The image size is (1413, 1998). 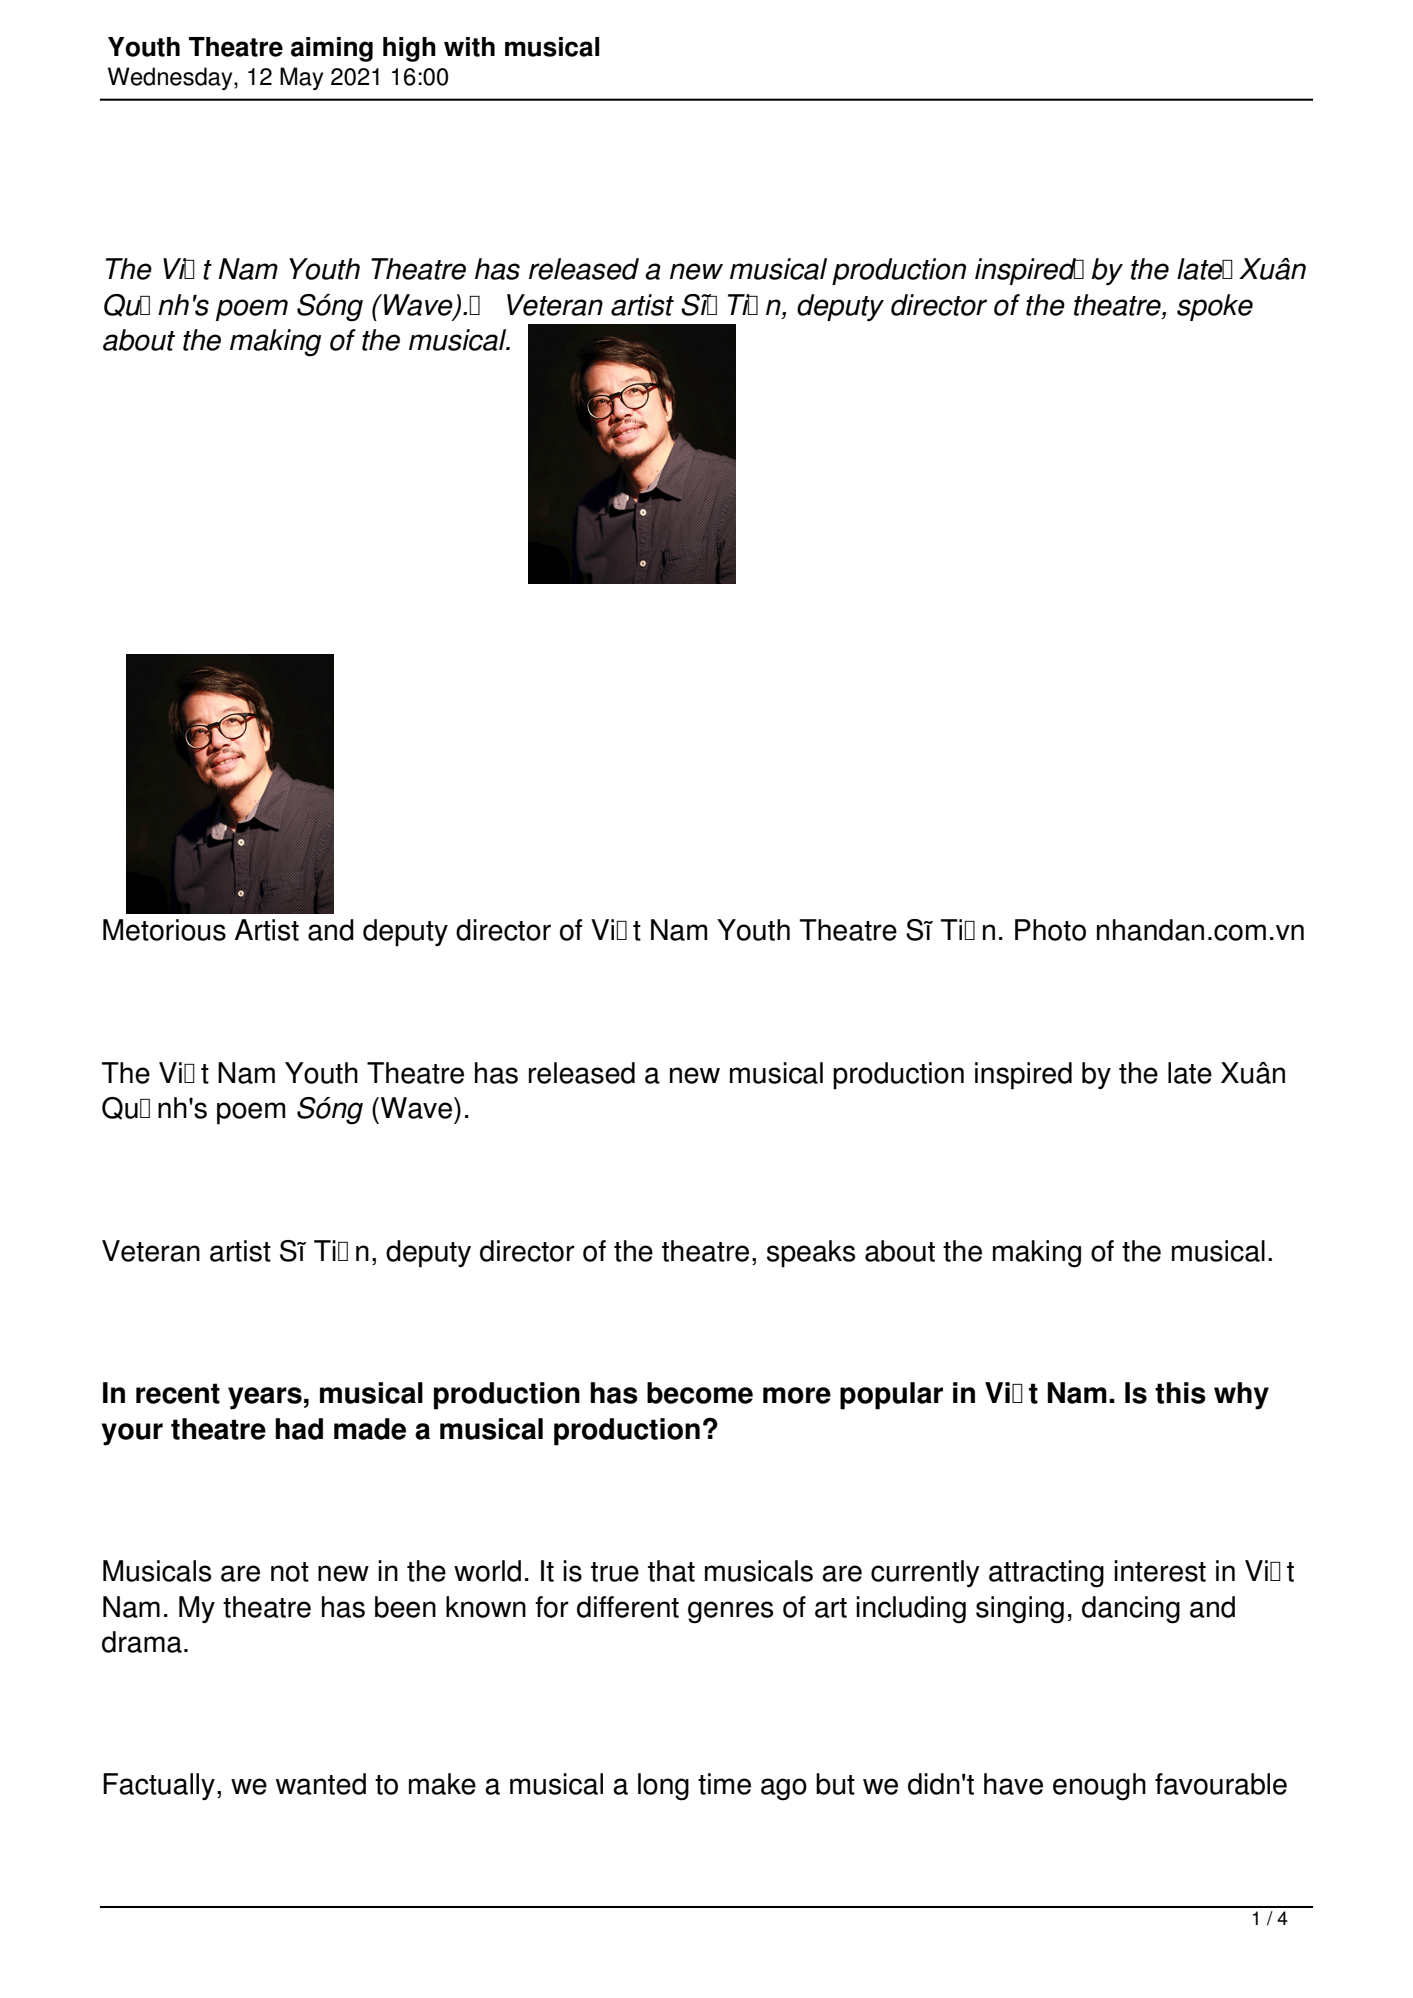 What do you see at coordinates (301, 78) in the screenshot?
I see `May` at bounding box center [301, 78].
